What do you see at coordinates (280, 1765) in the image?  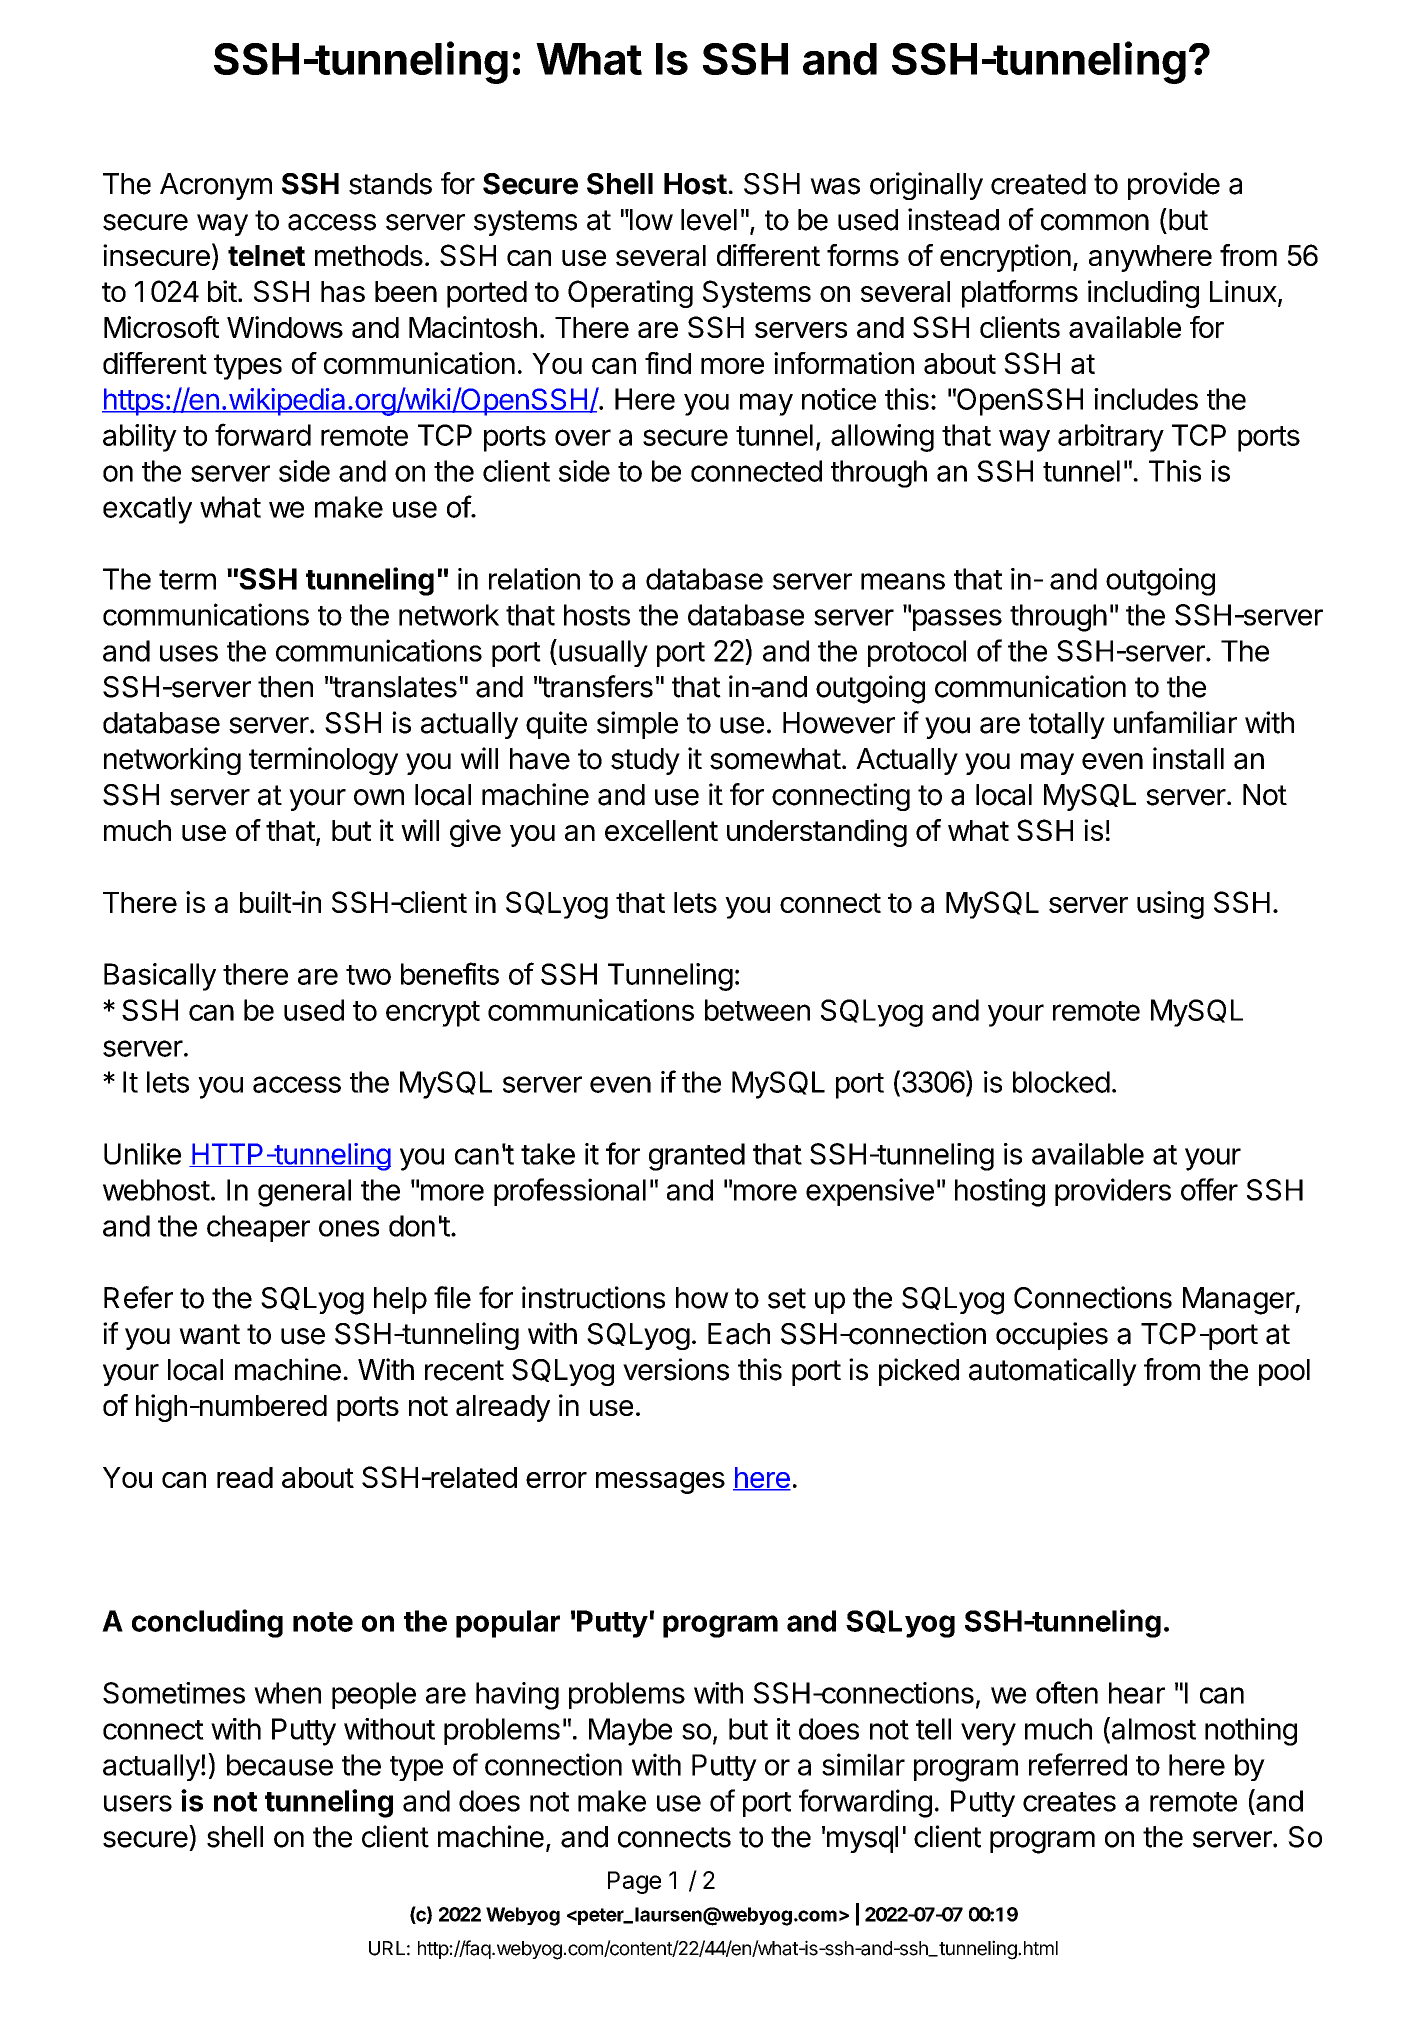 I see `because` at bounding box center [280, 1765].
